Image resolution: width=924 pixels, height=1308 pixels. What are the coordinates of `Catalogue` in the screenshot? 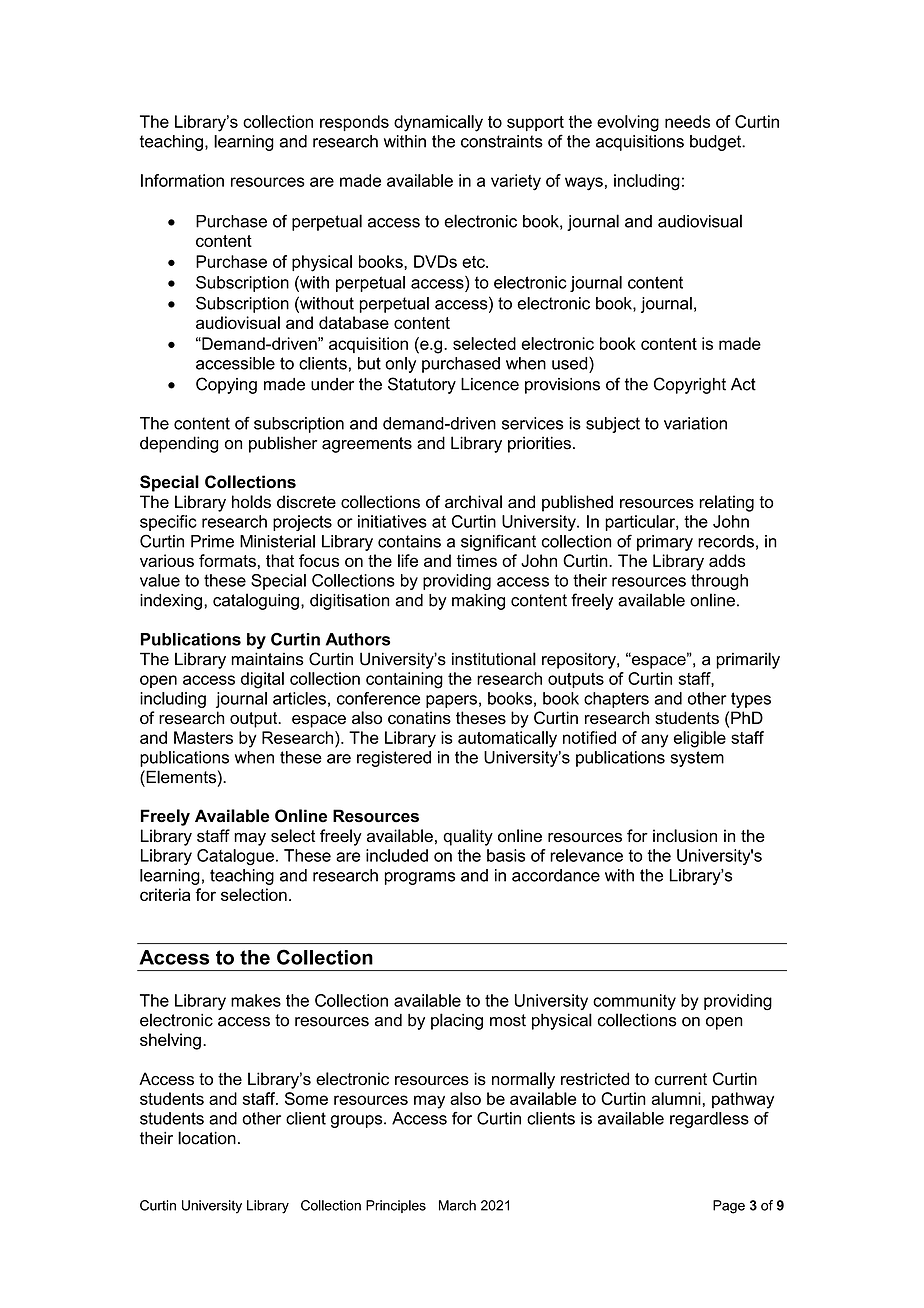 It's located at (235, 857).
